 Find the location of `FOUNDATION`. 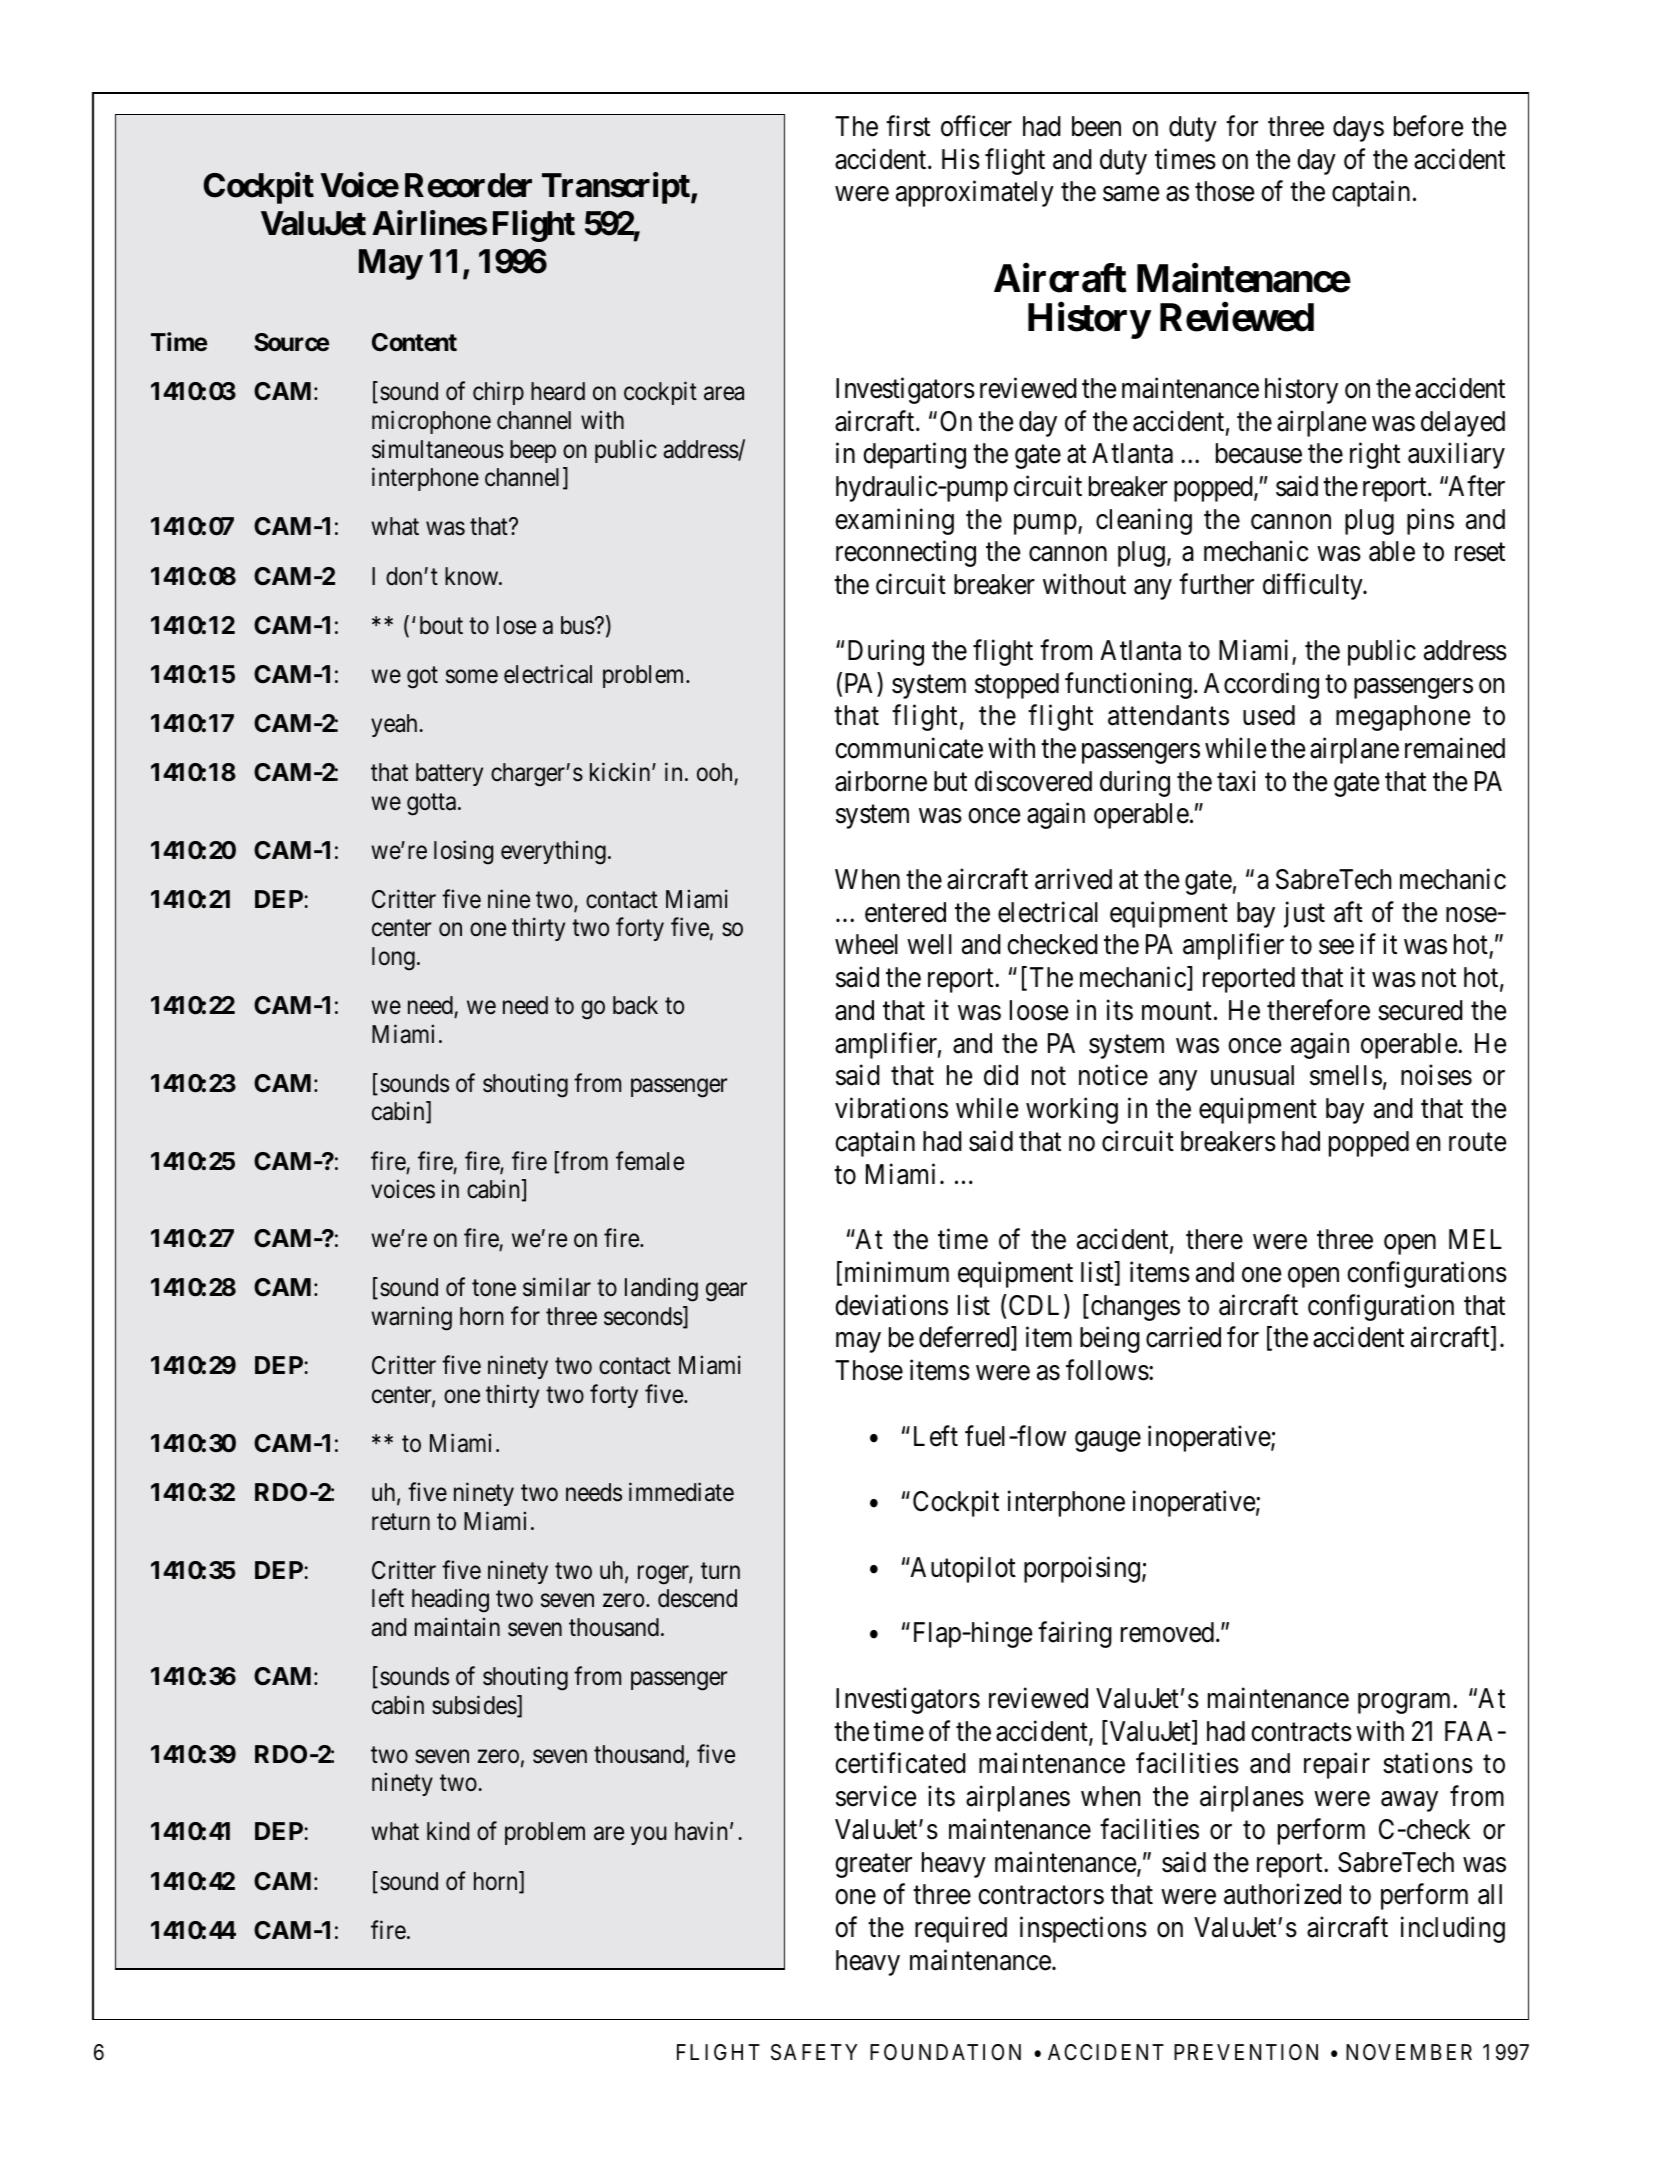

FOUNDATION is located at coordinates (945, 2052).
